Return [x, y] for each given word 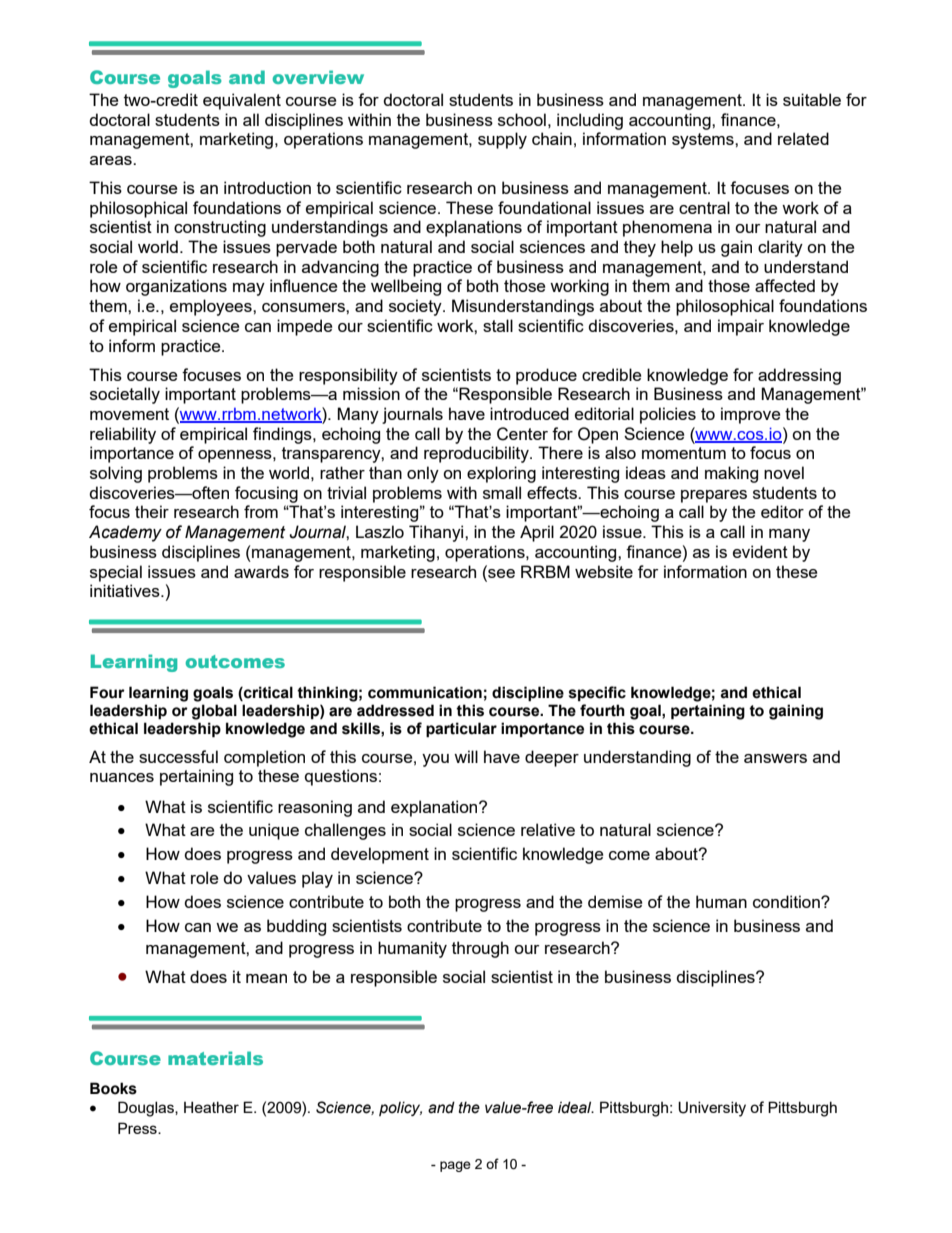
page [455, 1166]
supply [502, 140]
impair [741, 327]
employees [212, 307]
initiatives [126, 590]
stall [498, 325]
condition [787, 901]
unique [274, 831]
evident [760, 551]
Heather [211, 1107]
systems [704, 141]
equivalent [242, 101]
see [500, 572]
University [712, 1109]
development [380, 855]
